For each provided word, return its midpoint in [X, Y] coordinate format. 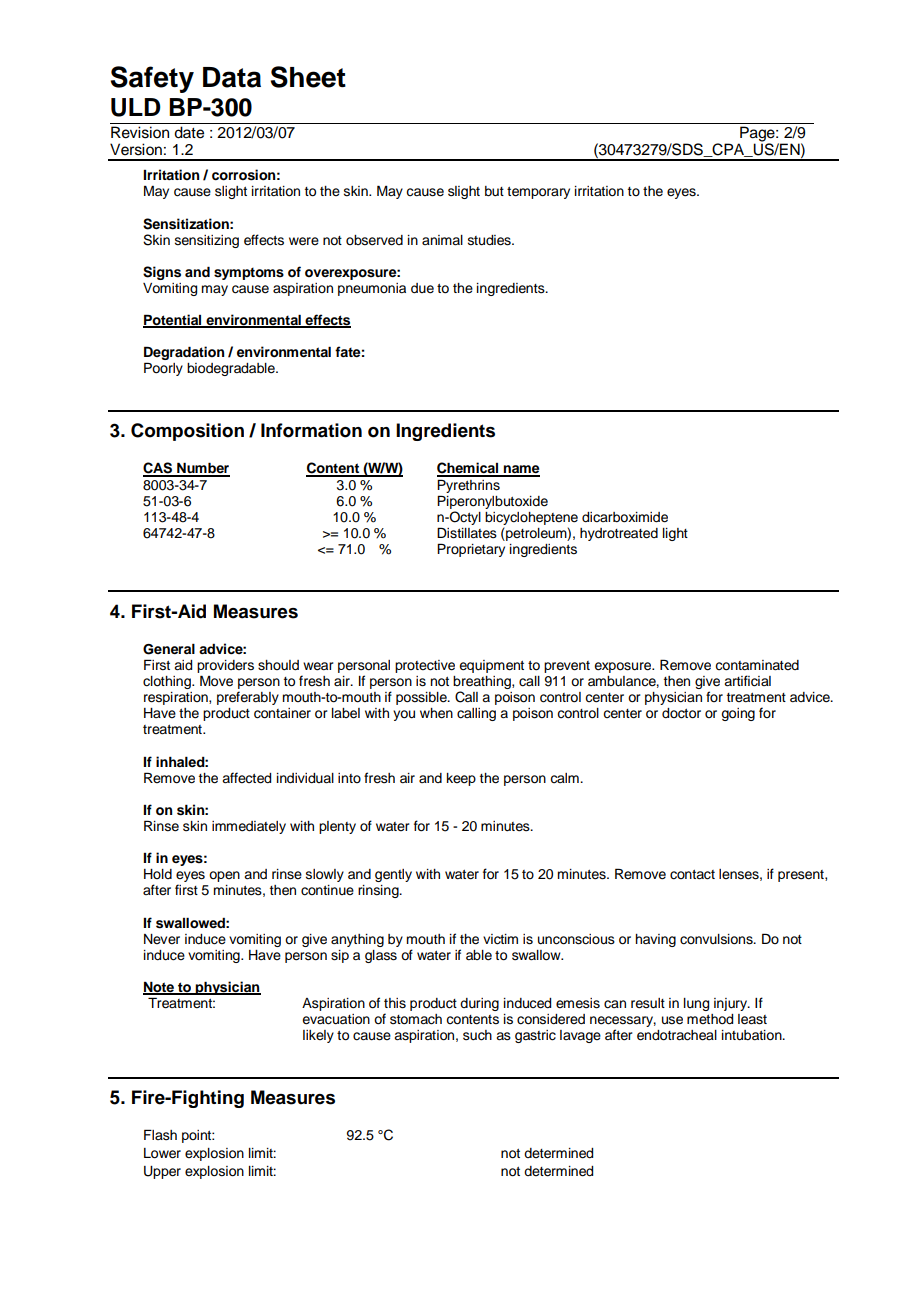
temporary [538, 193]
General [169, 649]
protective [425, 666]
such [477, 1035]
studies [490, 240]
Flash [160, 1135]
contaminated [757, 665]
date [189, 132]
